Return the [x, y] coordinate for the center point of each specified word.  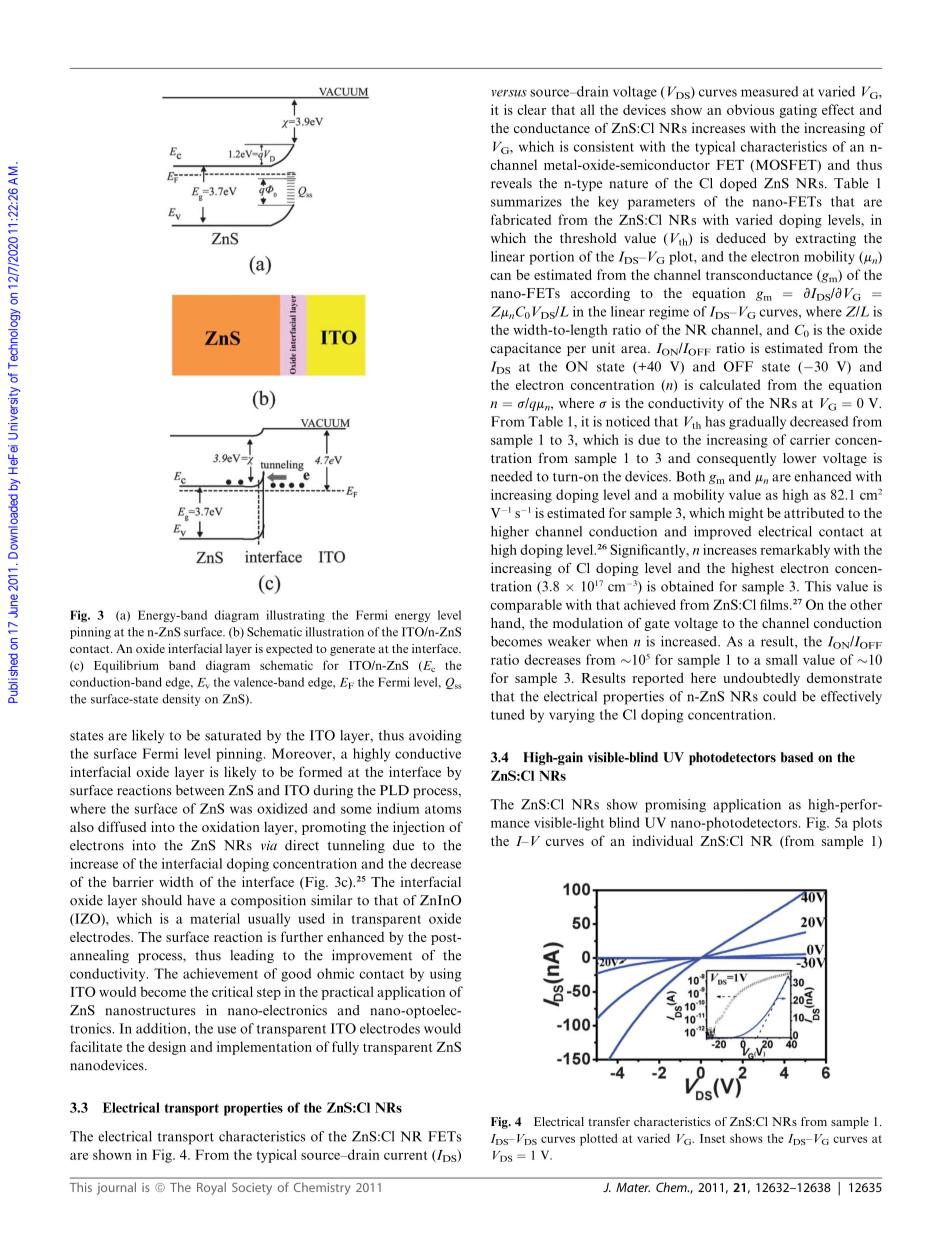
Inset [712, 1138]
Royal [211, 1188]
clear [531, 109]
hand [507, 623]
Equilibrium [126, 666]
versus [509, 93]
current [406, 1155]
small [781, 659]
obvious [750, 109]
